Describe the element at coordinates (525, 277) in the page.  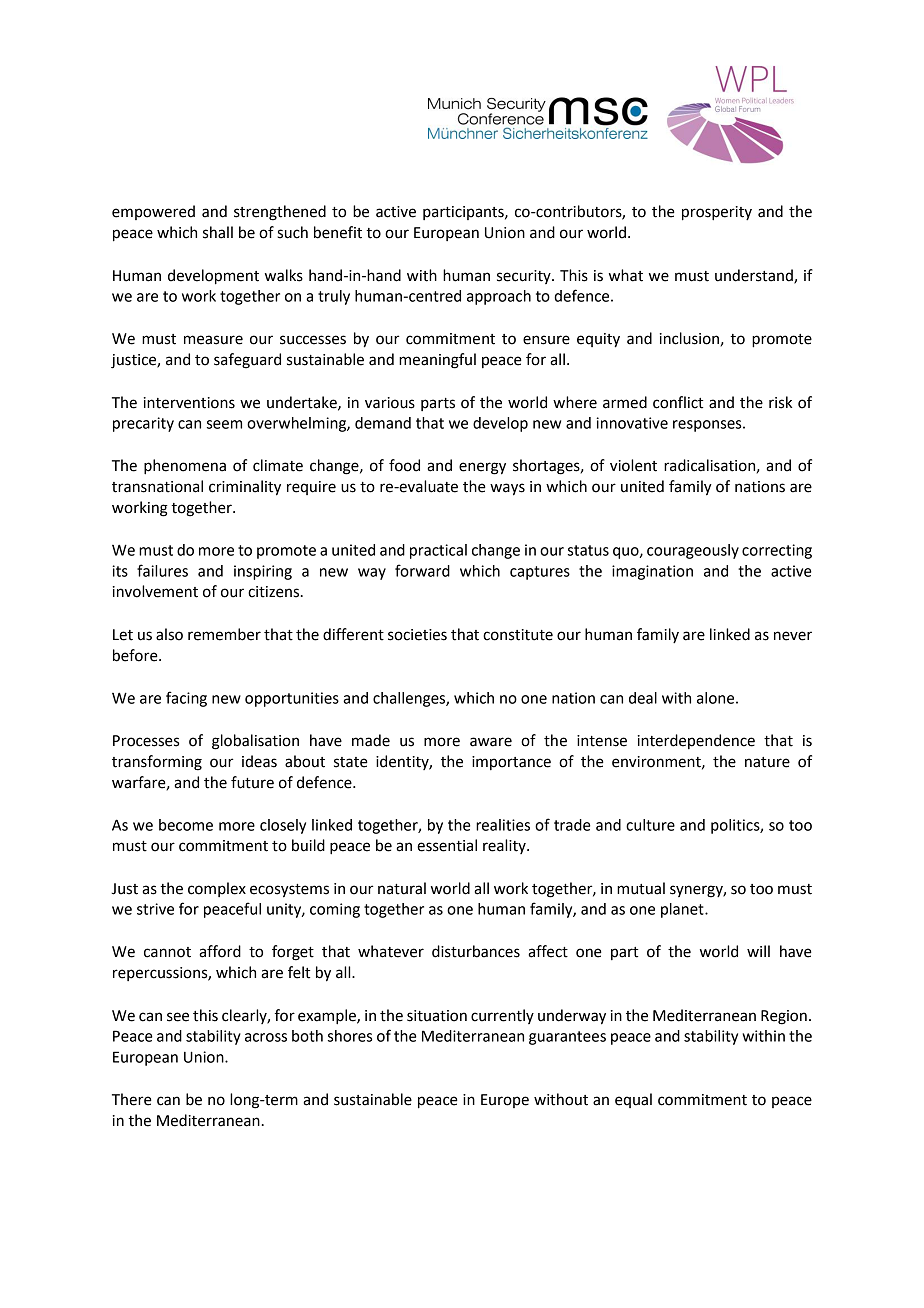
I see `security` at that location.
